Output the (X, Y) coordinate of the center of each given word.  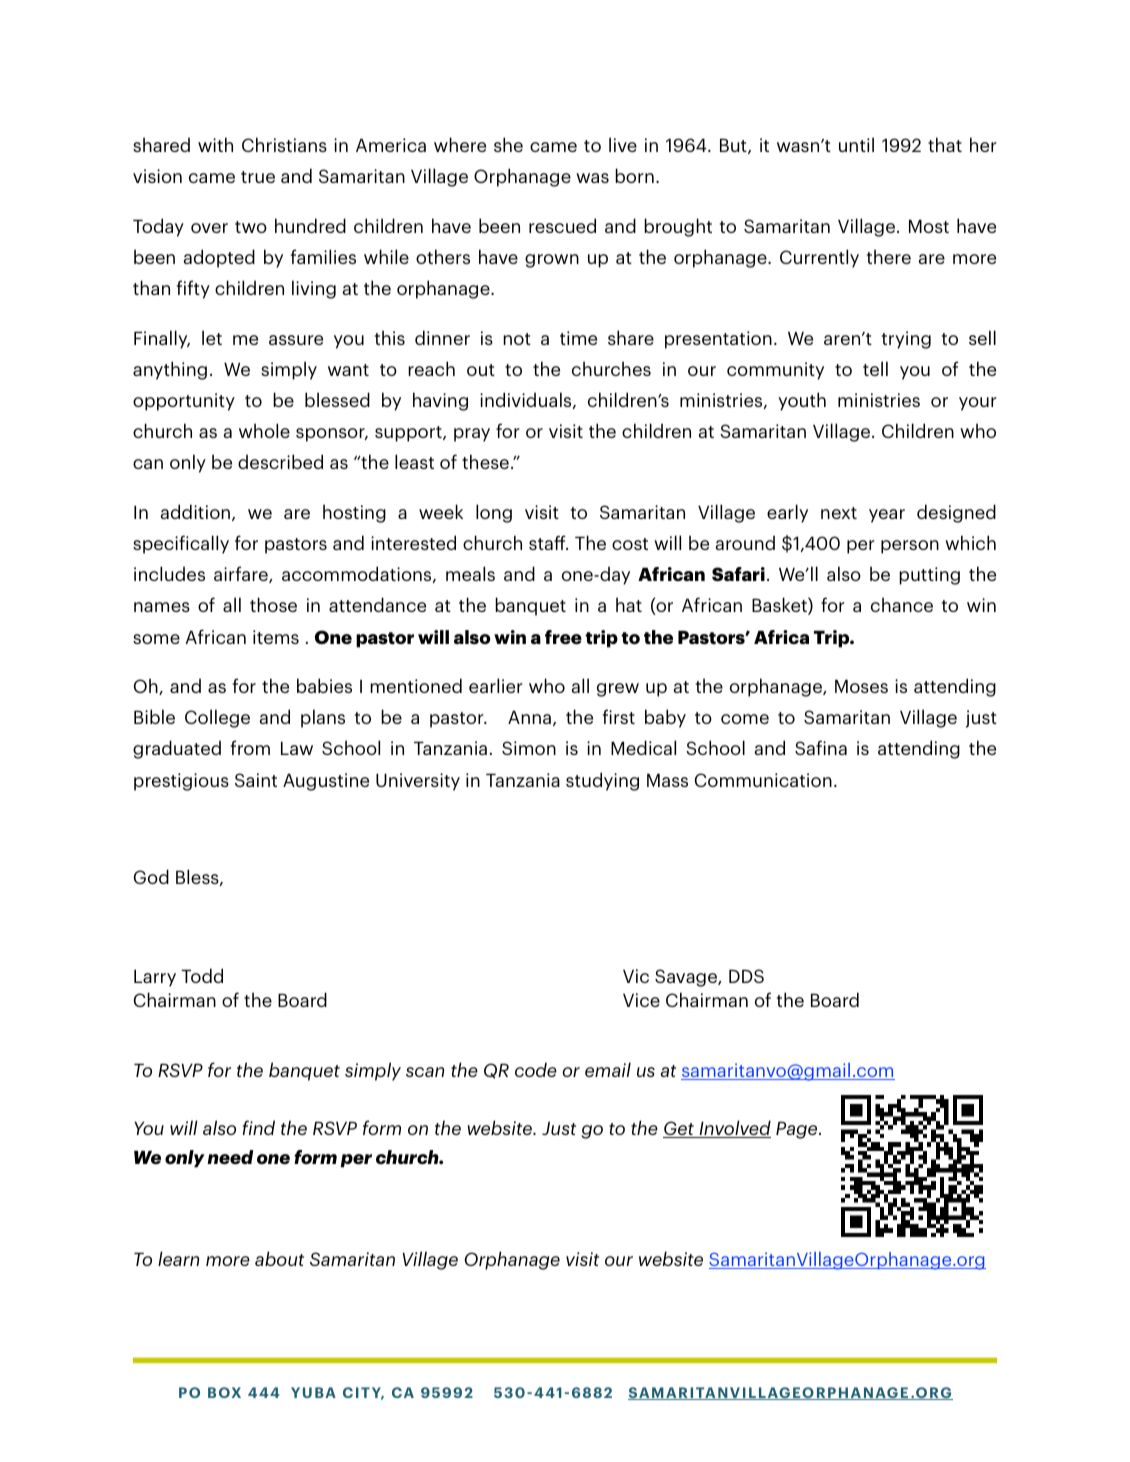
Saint (256, 780)
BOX (224, 1392)
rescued (562, 225)
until (856, 144)
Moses (861, 686)
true (258, 177)
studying (602, 781)
